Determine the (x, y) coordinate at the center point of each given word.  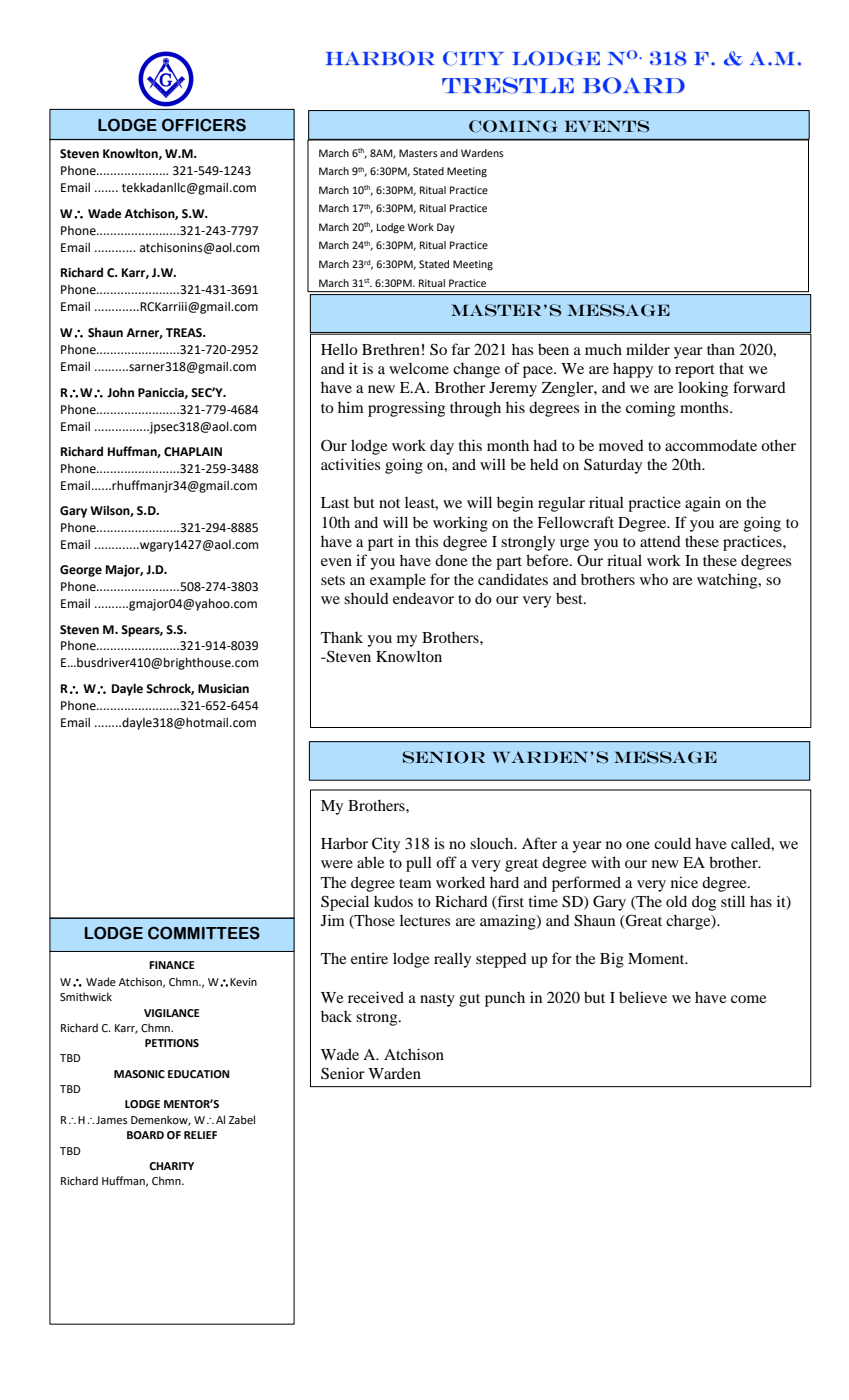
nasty (437, 1000)
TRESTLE (508, 85)
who (654, 579)
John (120, 392)
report (695, 371)
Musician (223, 689)
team (415, 883)
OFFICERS (204, 125)
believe (643, 997)
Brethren (391, 349)
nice (684, 882)
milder (648, 349)
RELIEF (200, 1135)
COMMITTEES (204, 933)
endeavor (423, 598)
